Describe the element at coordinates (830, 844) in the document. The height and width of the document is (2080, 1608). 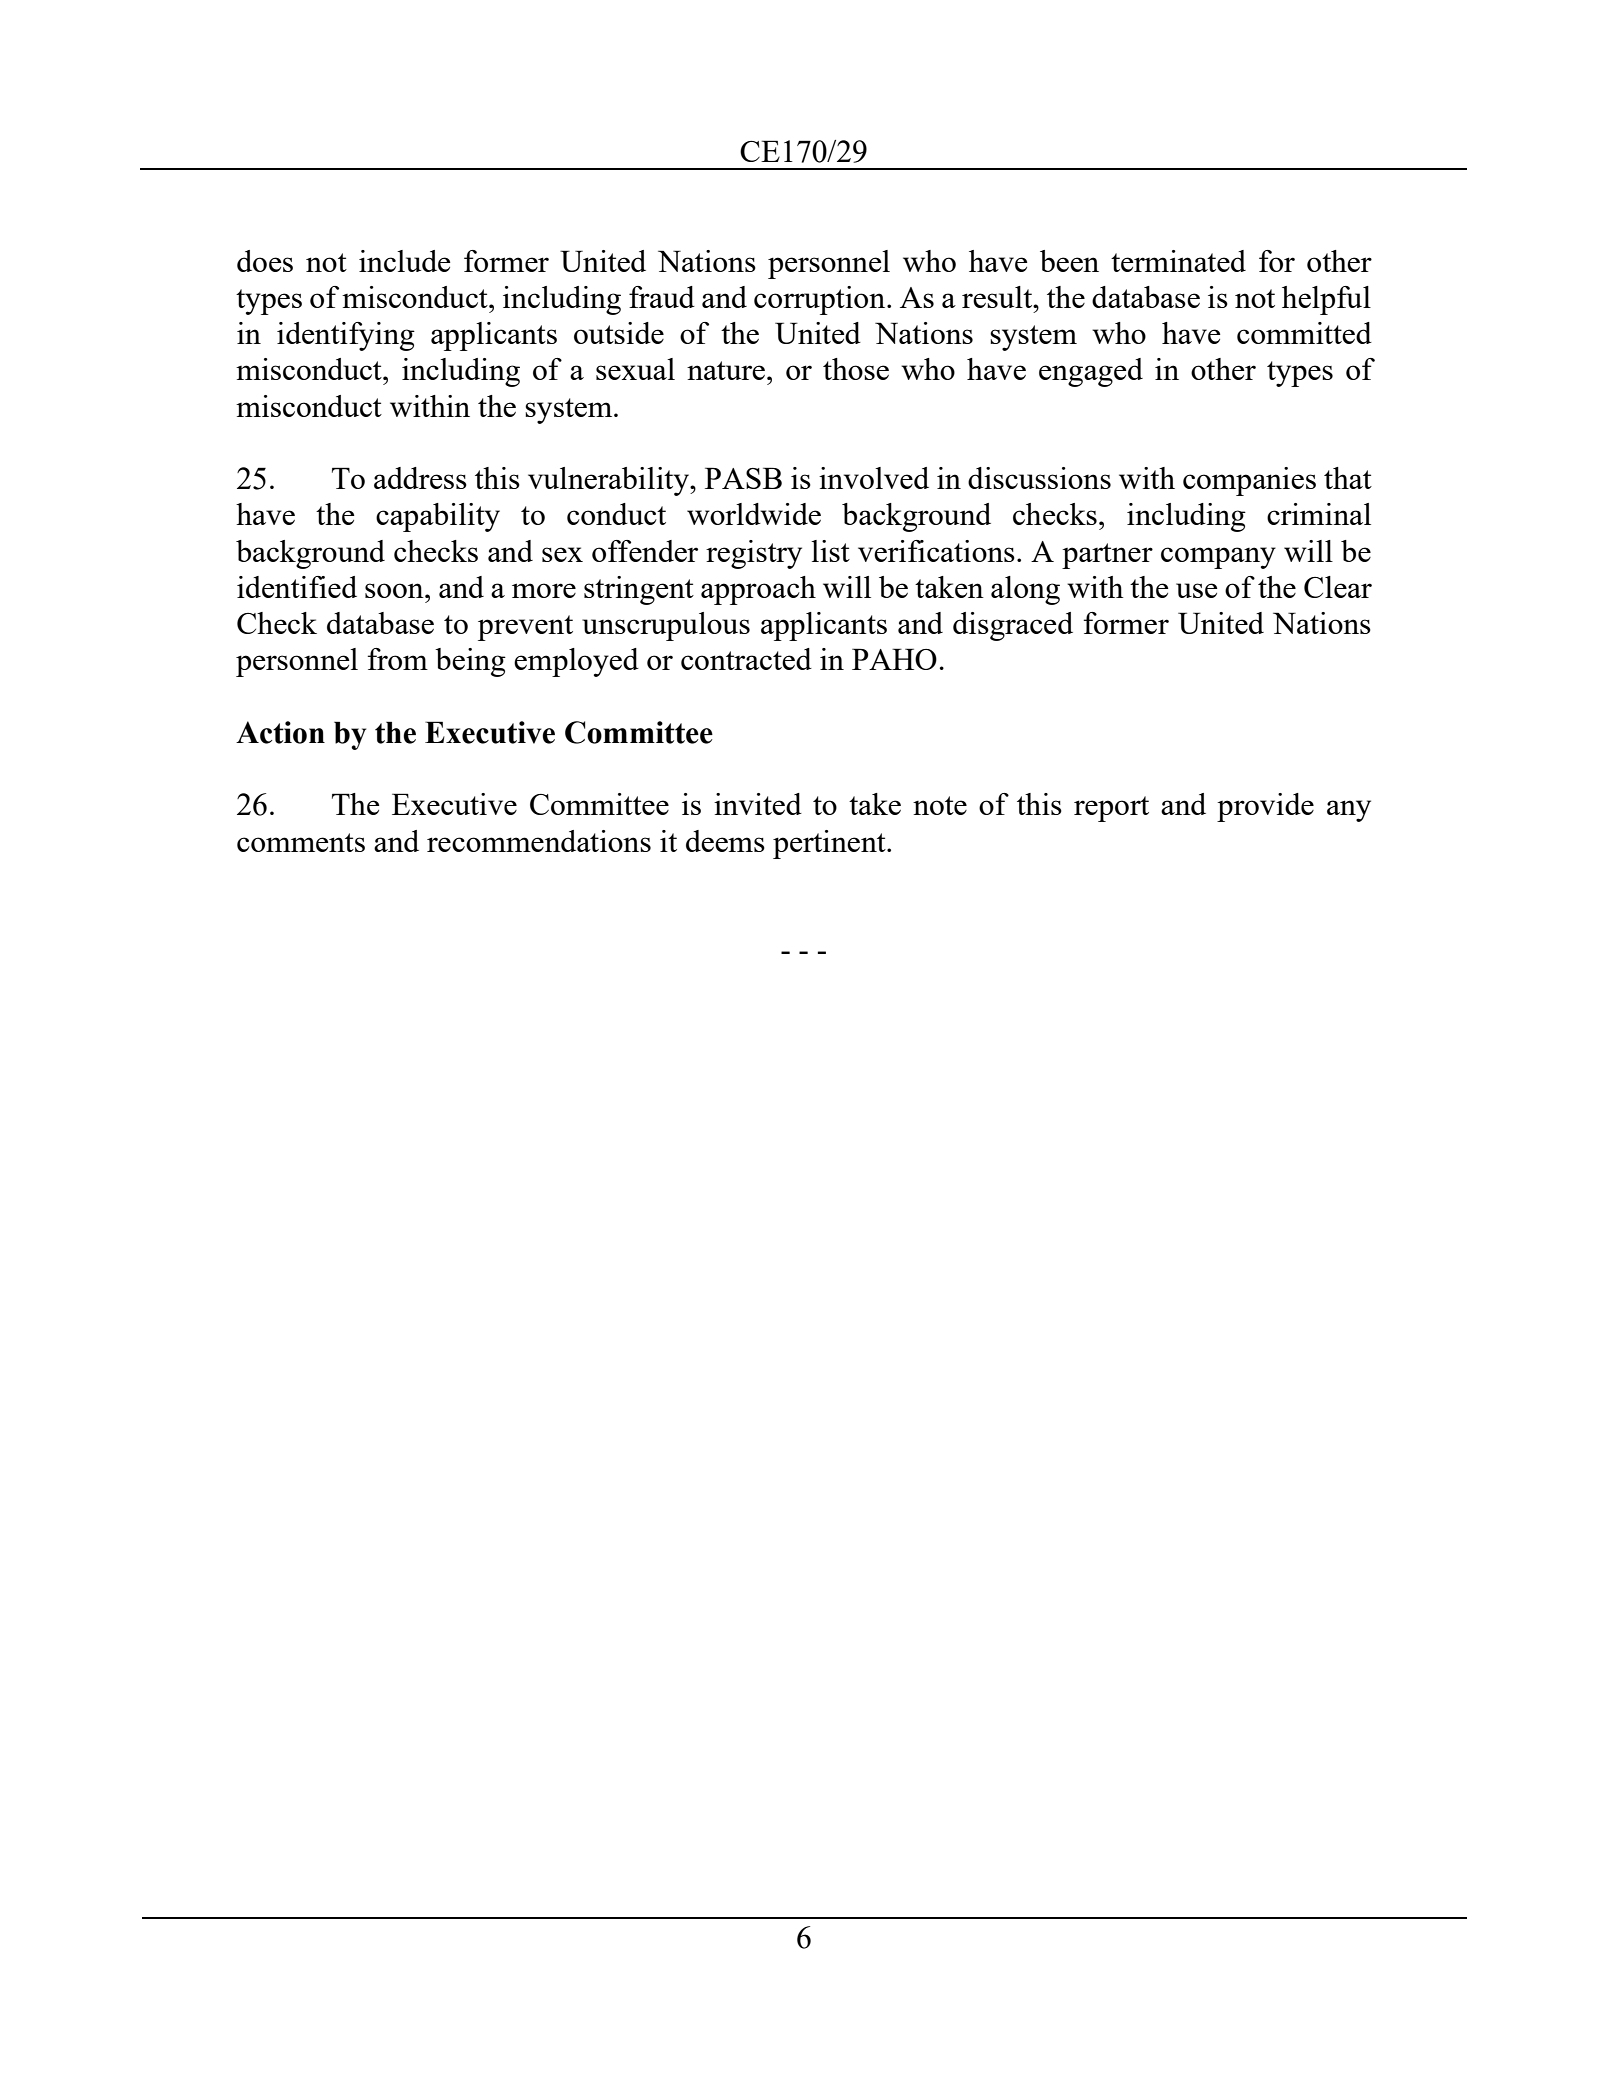
I see `pertinent` at that location.
